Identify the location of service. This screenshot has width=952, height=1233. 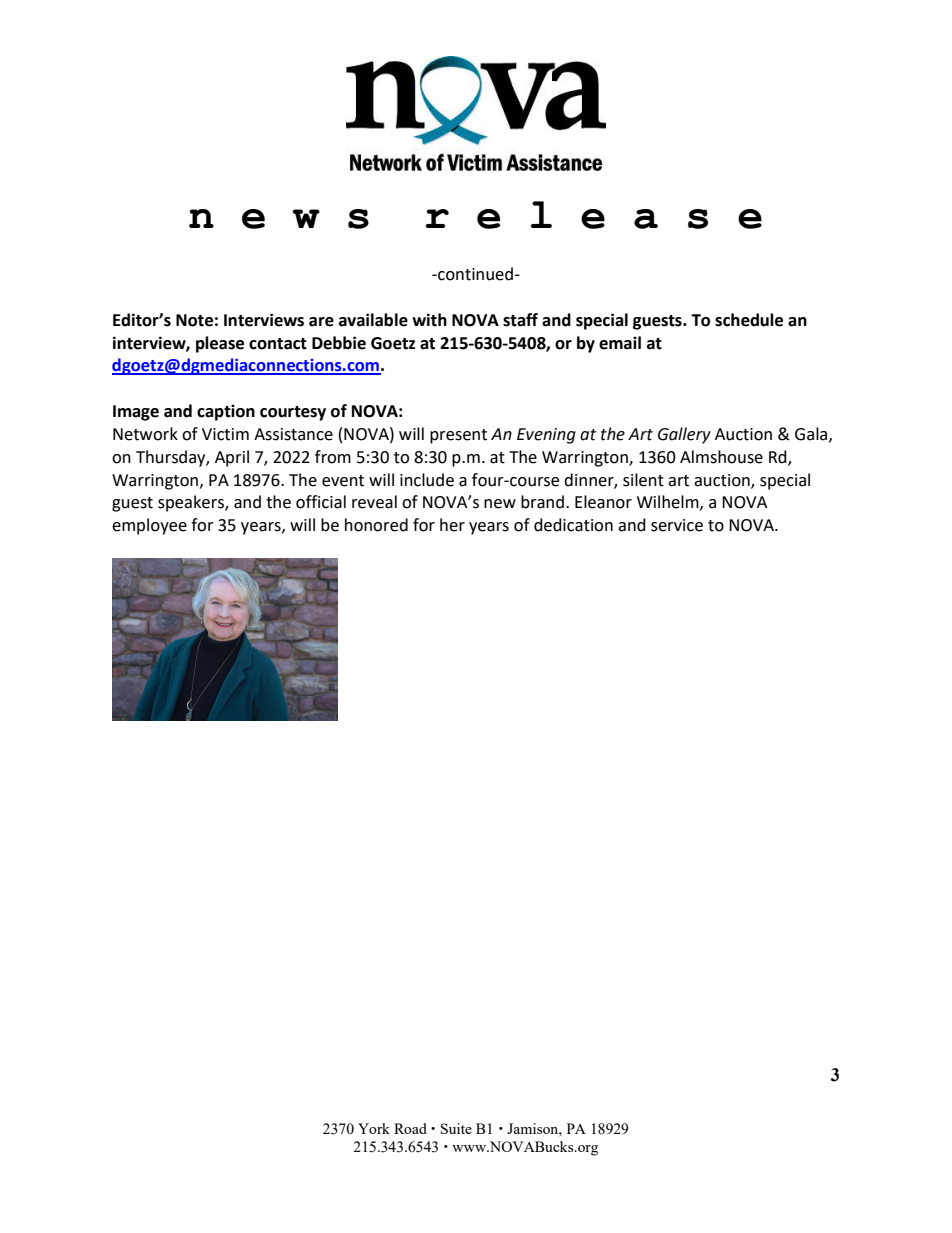
(677, 525).
